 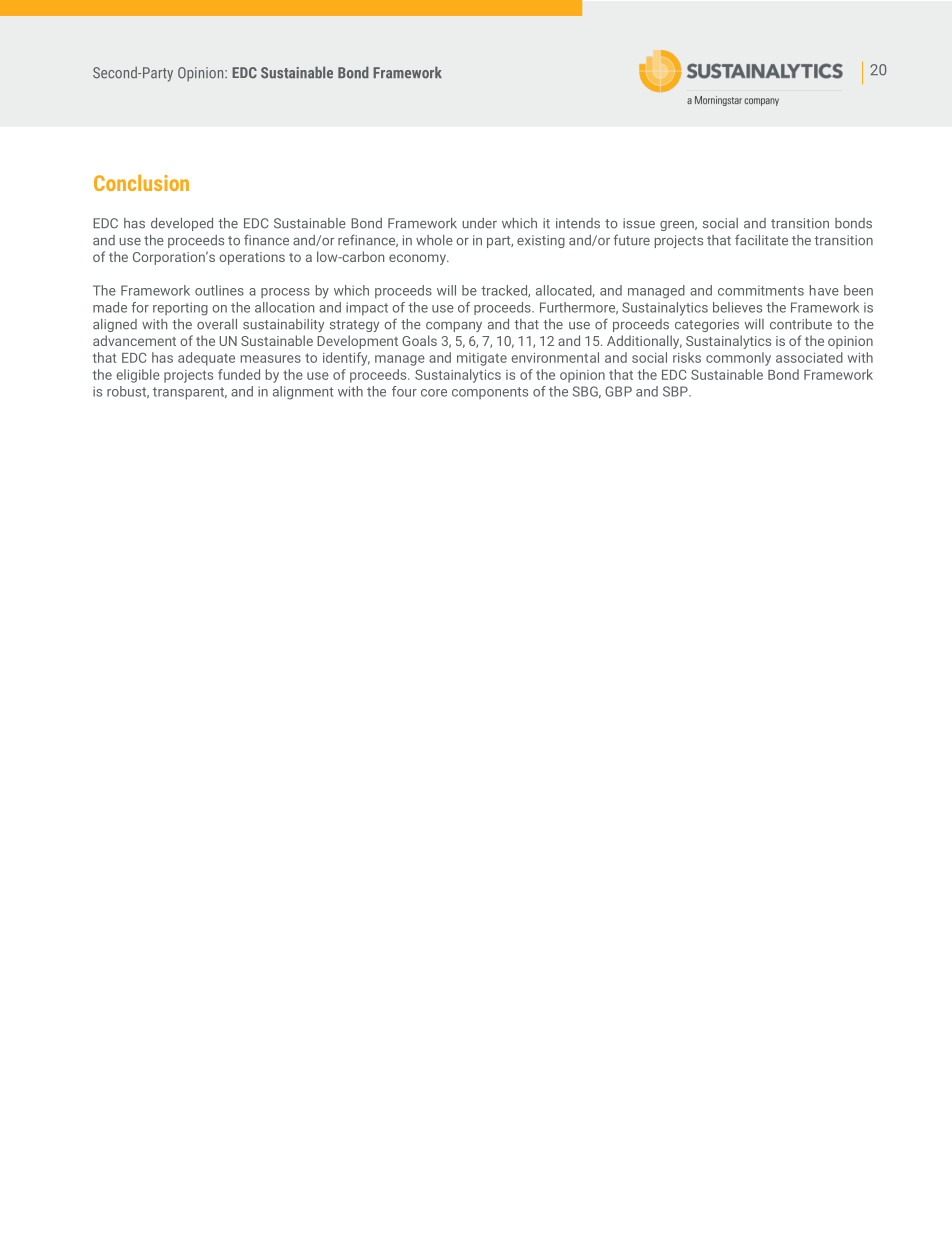 I want to click on funded, so click(x=239, y=374).
